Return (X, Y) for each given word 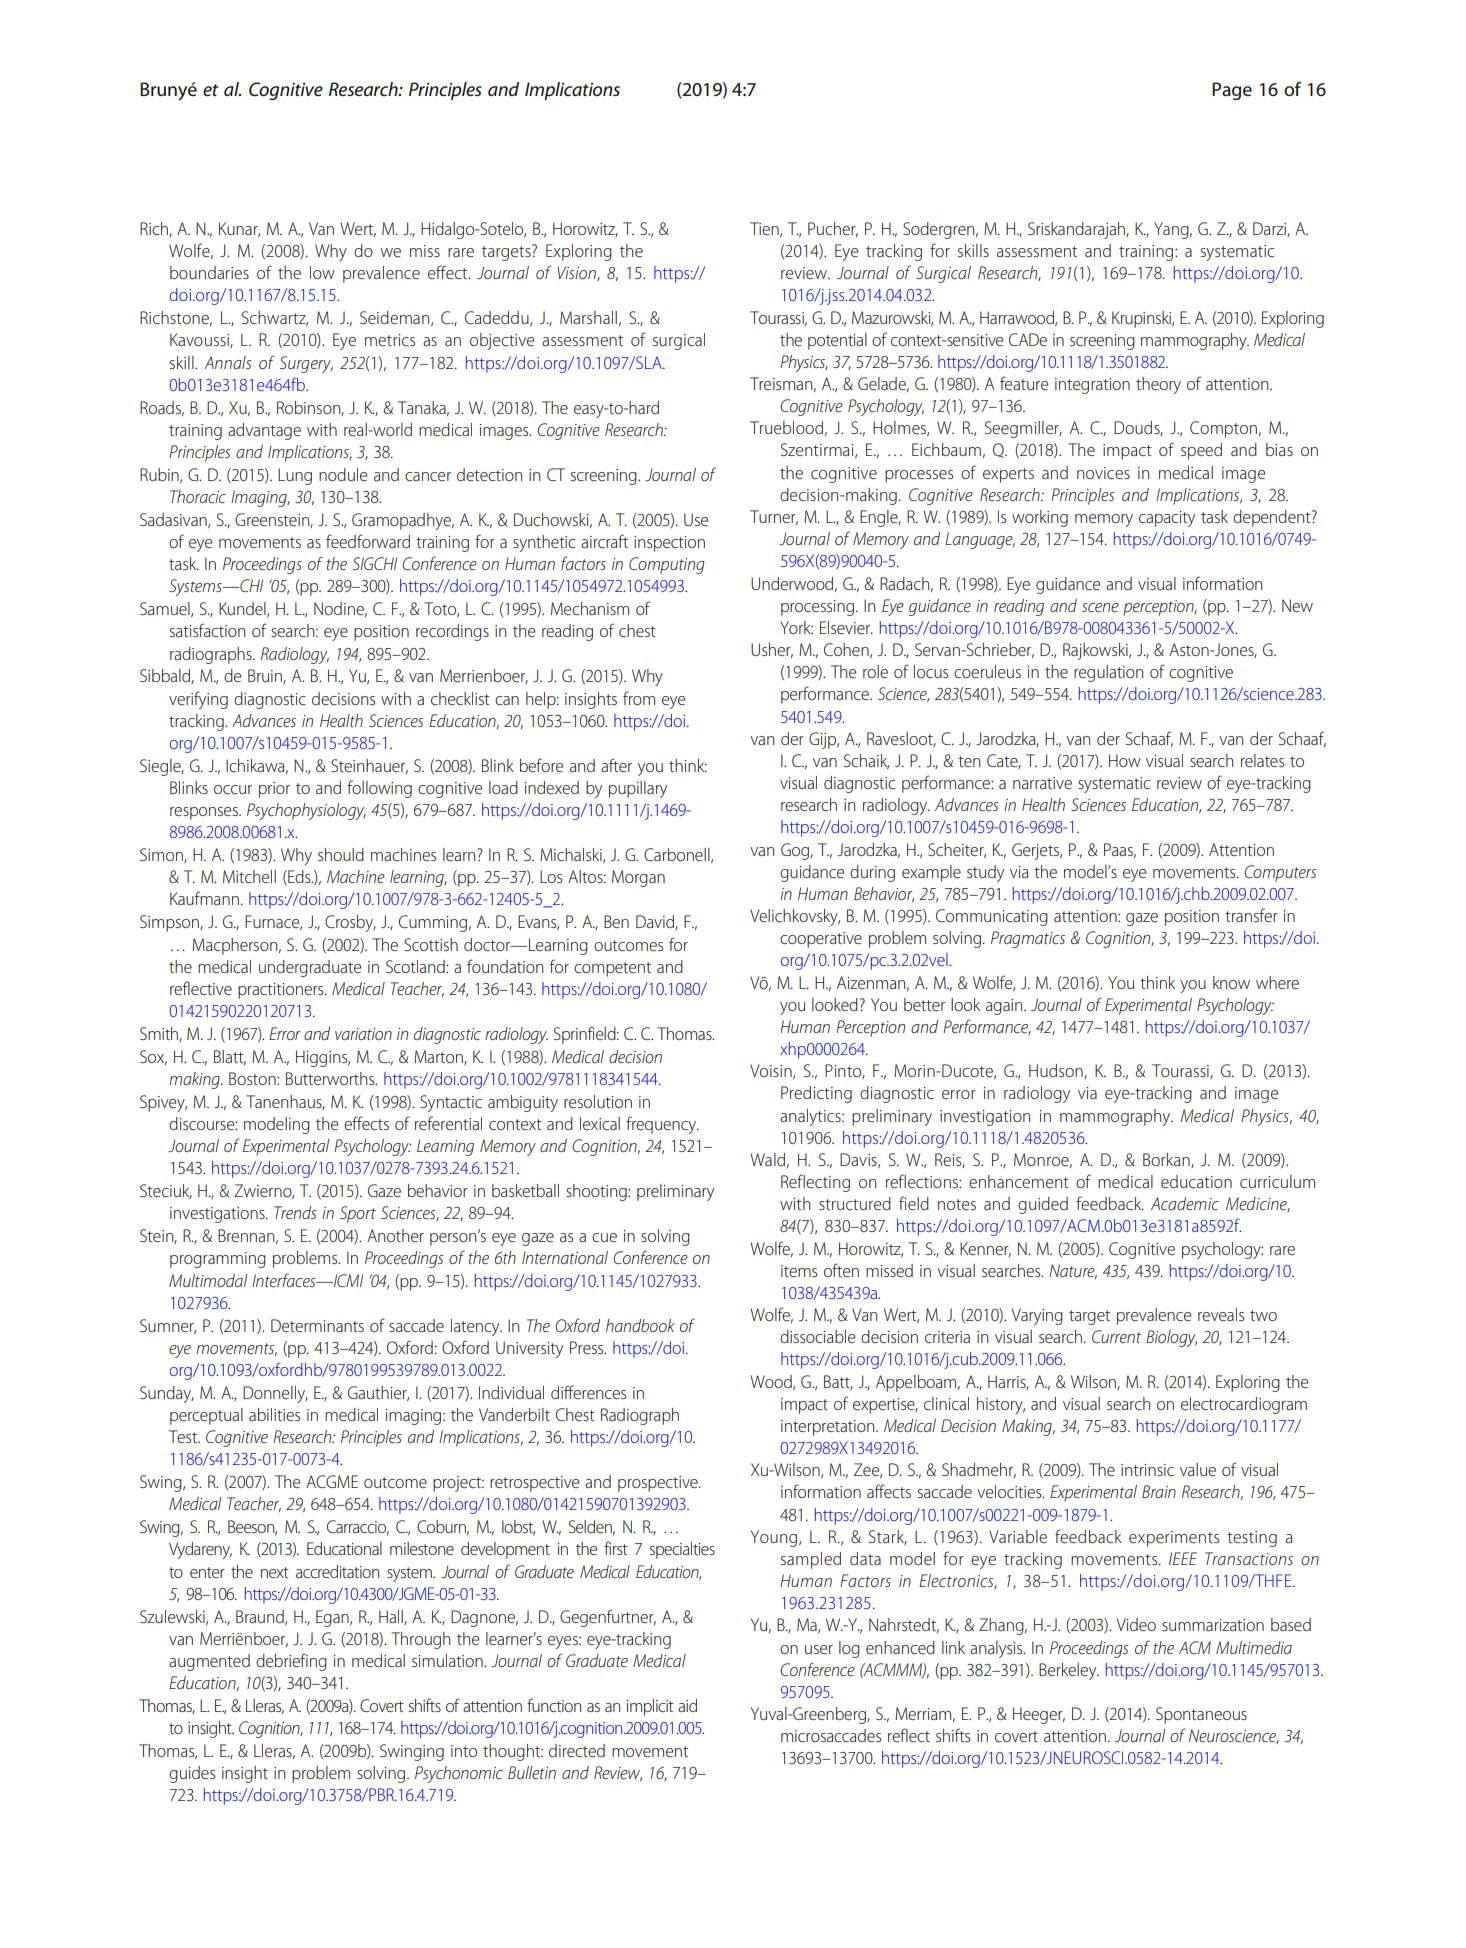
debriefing (291, 1662)
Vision (578, 273)
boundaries (209, 272)
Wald (767, 1159)
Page (1232, 91)
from (639, 698)
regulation (1108, 673)
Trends (295, 1212)
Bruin (266, 676)
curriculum (1277, 1181)
